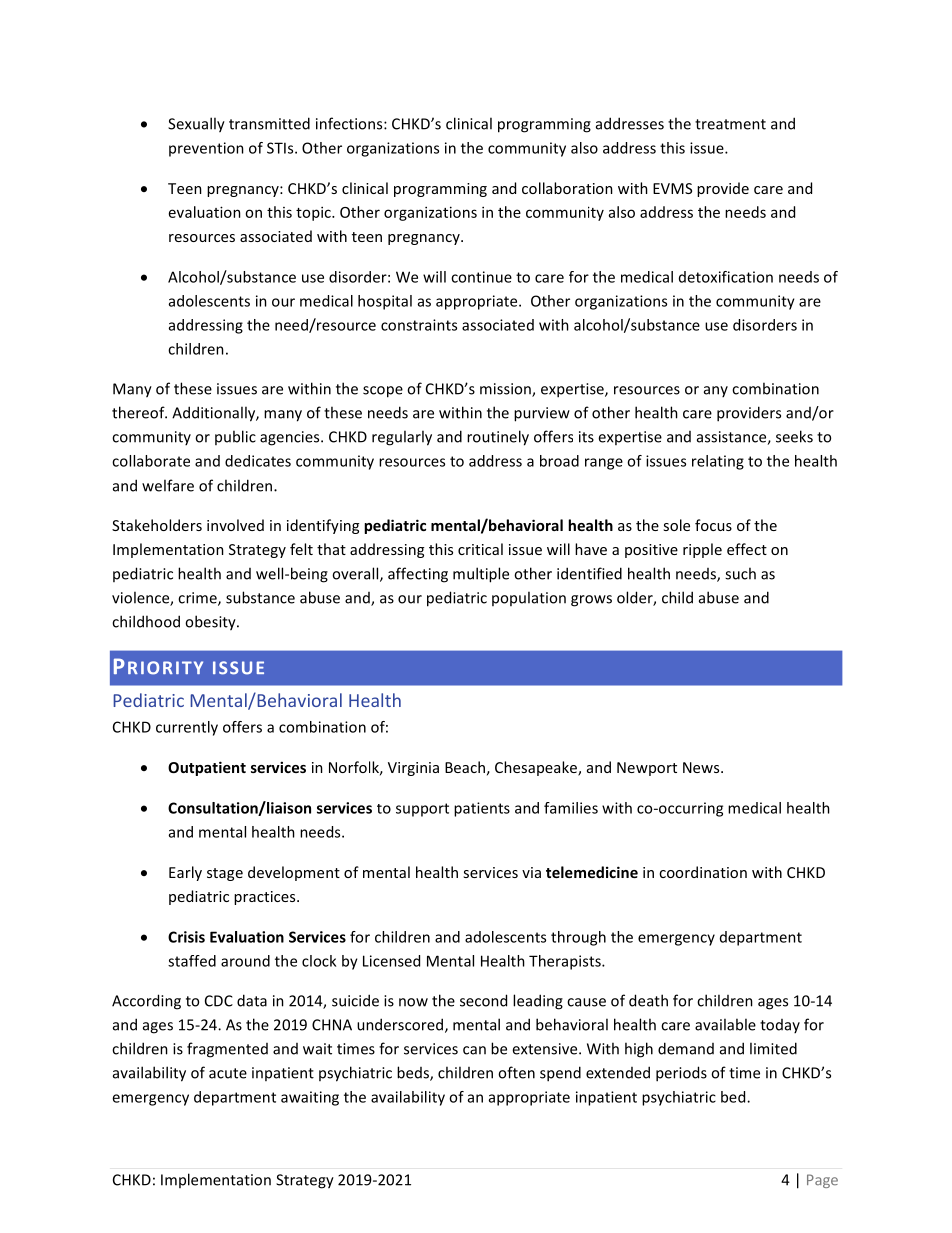  Describe the element at coordinates (228, 1073) in the image. I see `acute` at that location.
